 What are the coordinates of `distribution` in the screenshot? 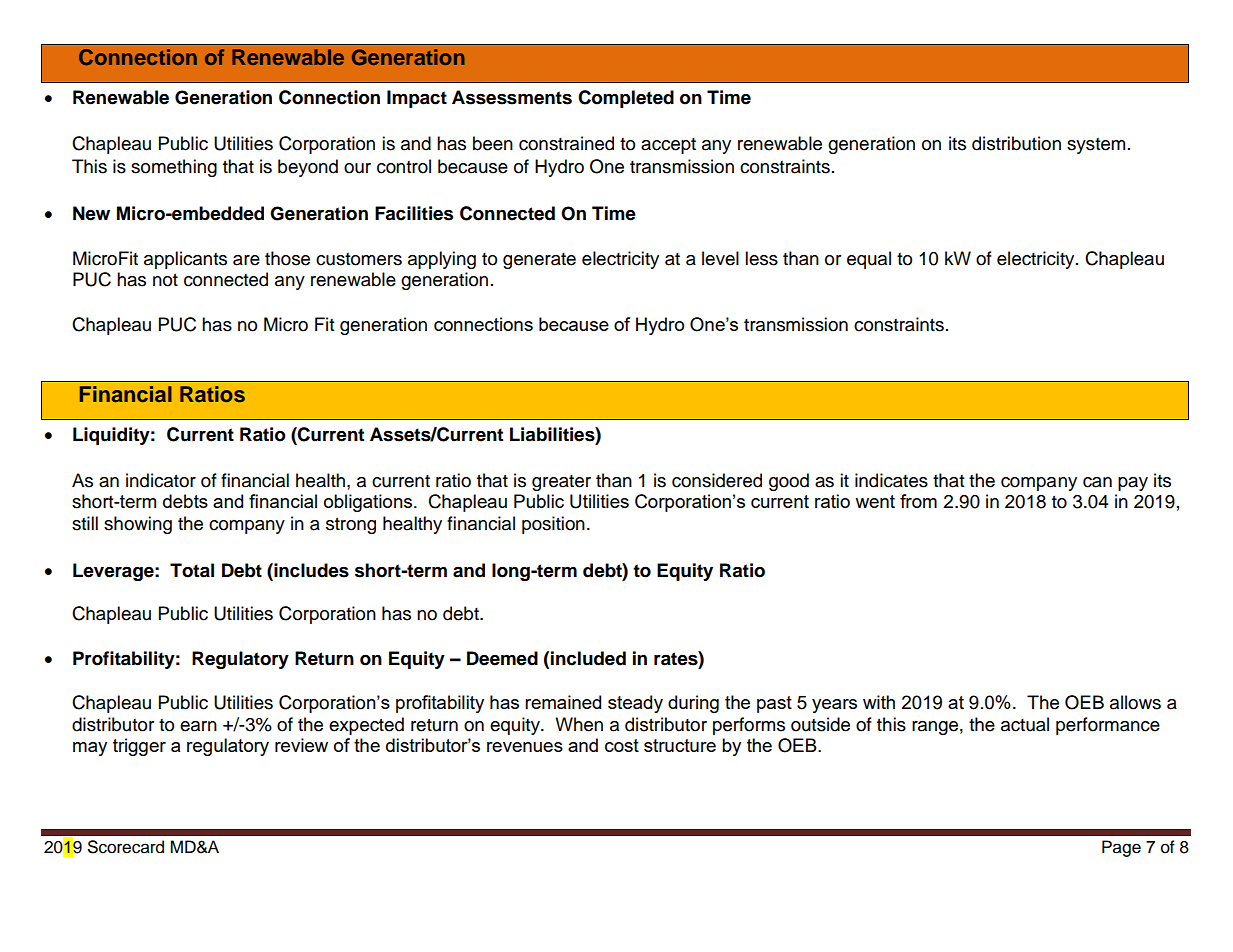 It's located at (1016, 143).
